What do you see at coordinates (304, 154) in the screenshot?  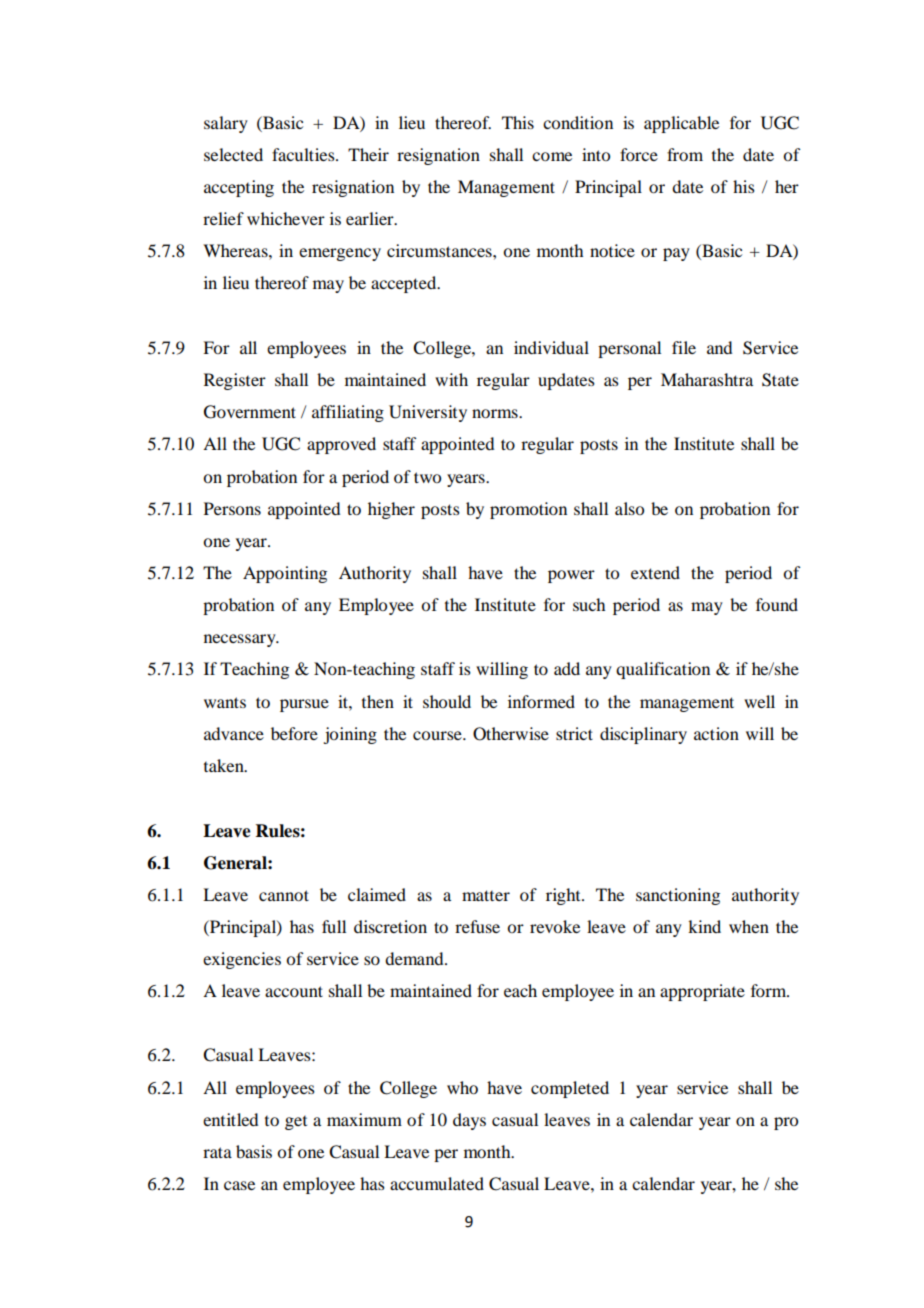 I see `faculties` at bounding box center [304, 154].
